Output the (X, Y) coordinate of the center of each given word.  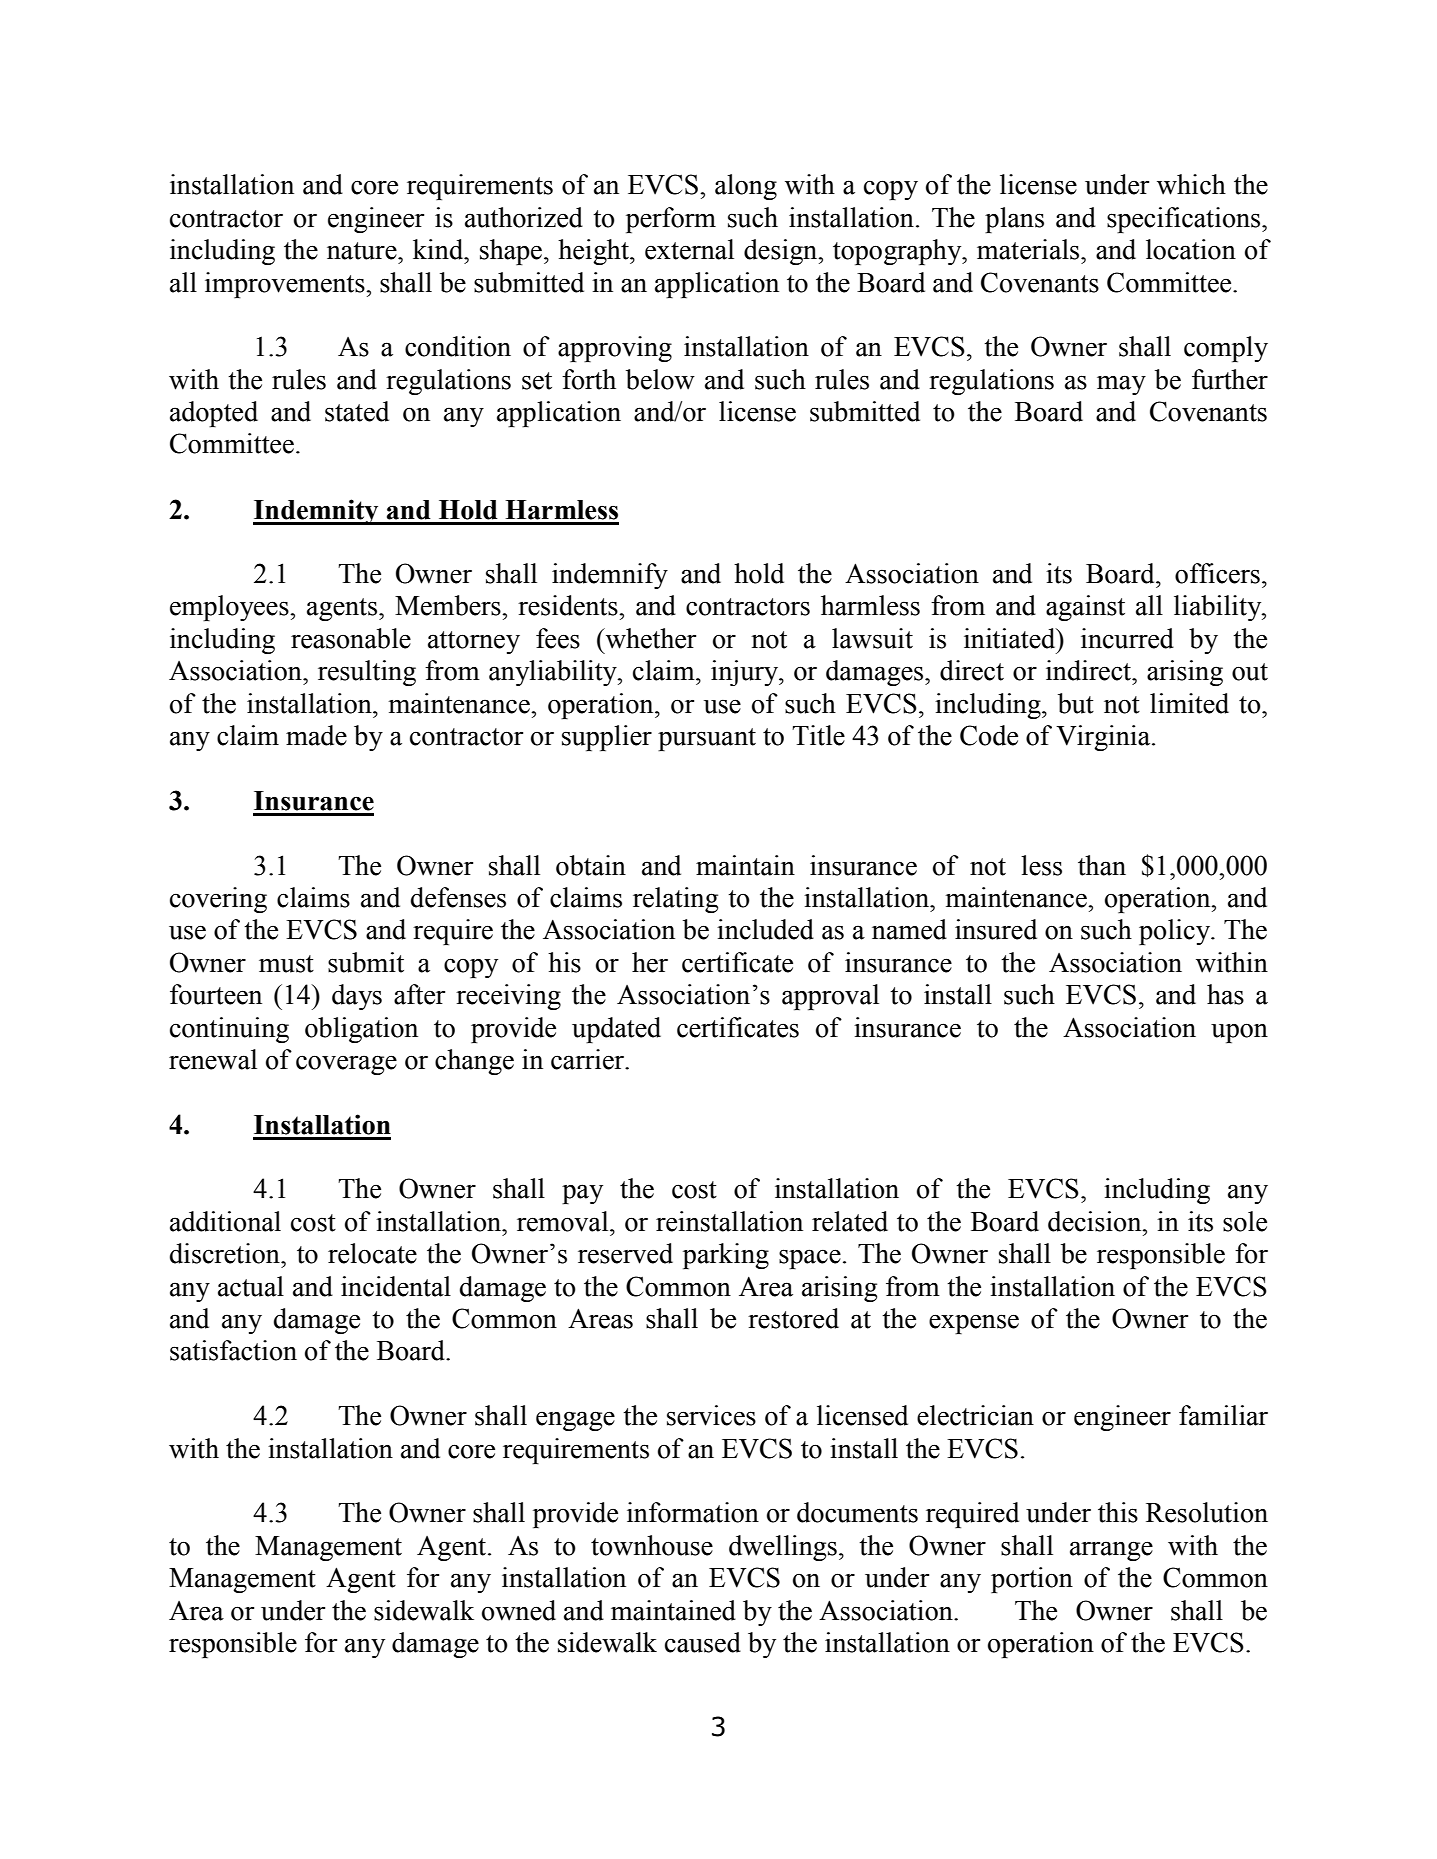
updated (616, 1030)
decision (1096, 1221)
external (689, 249)
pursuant (707, 739)
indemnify (610, 576)
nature (363, 251)
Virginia (1104, 738)
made (316, 735)
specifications (1185, 220)
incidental (396, 1286)
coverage (346, 1065)
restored (793, 1318)
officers (1217, 573)
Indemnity (317, 512)
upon (1239, 1033)
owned (519, 1610)
